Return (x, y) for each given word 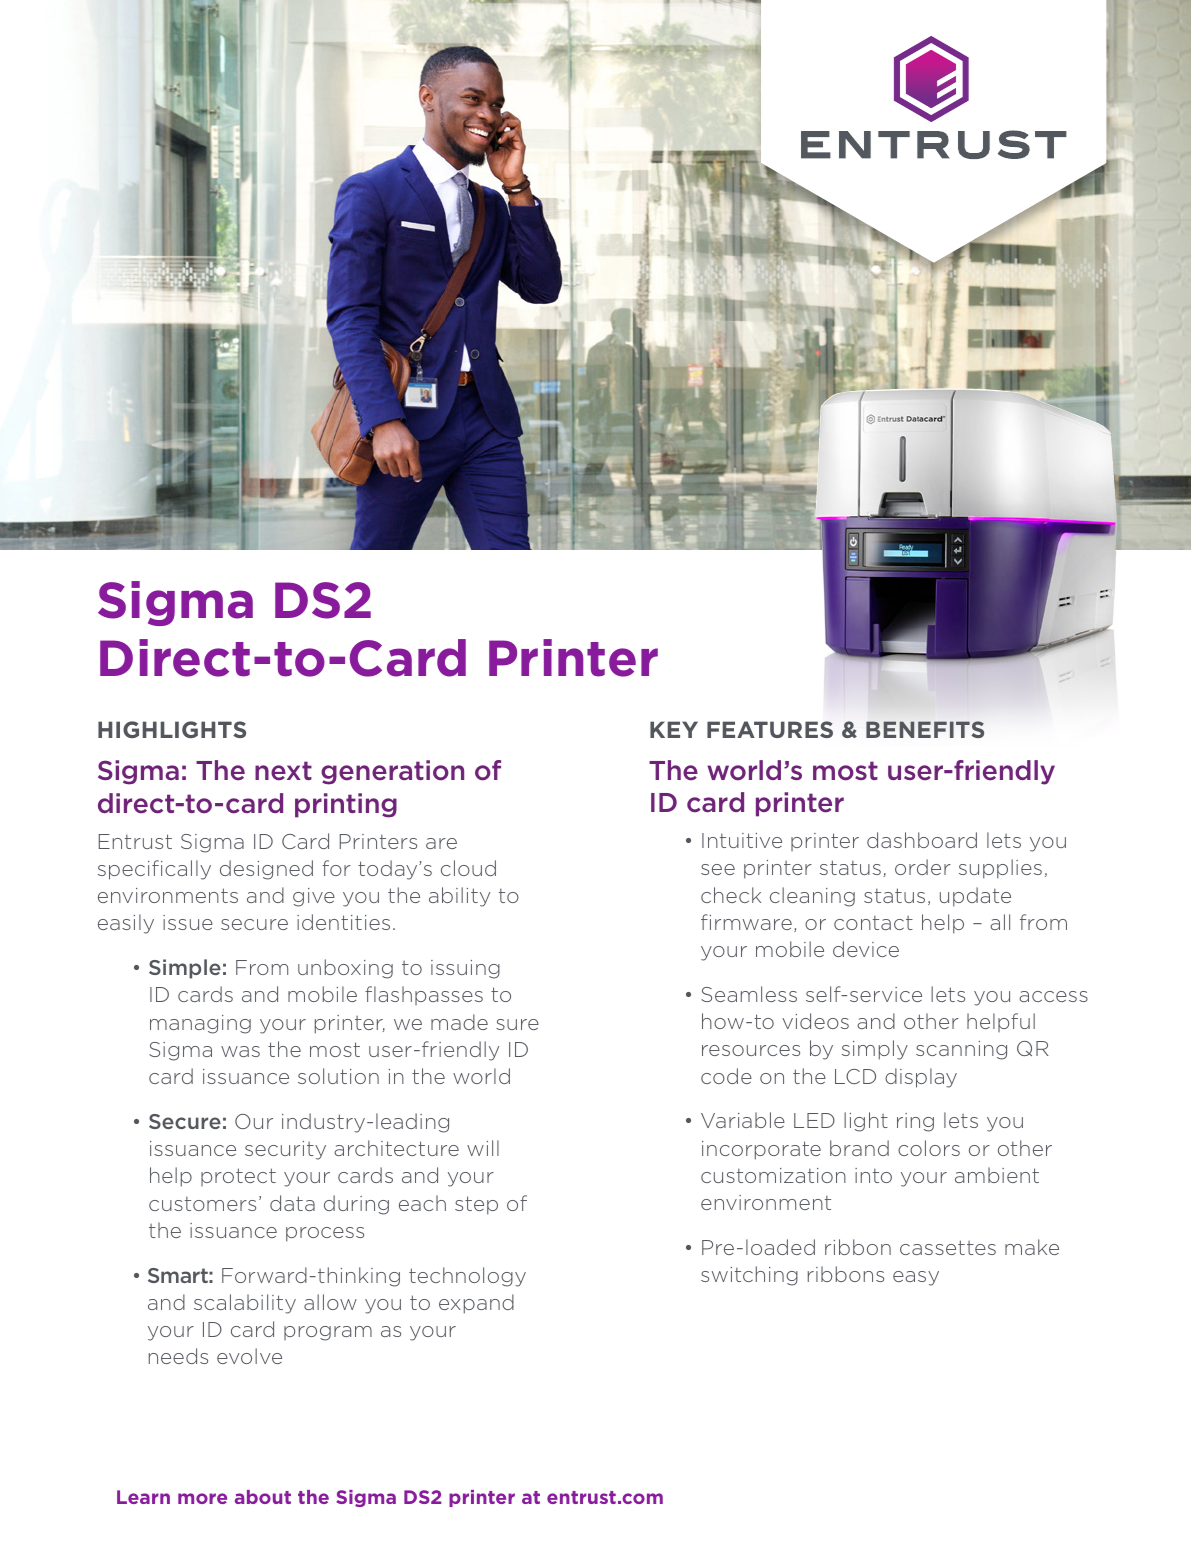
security (285, 1150)
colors (929, 1148)
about (263, 1497)
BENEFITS (925, 729)
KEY (674, 729)
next (283, 771)
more (202, 1498)
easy (916, 1278)
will (483, 1148)
